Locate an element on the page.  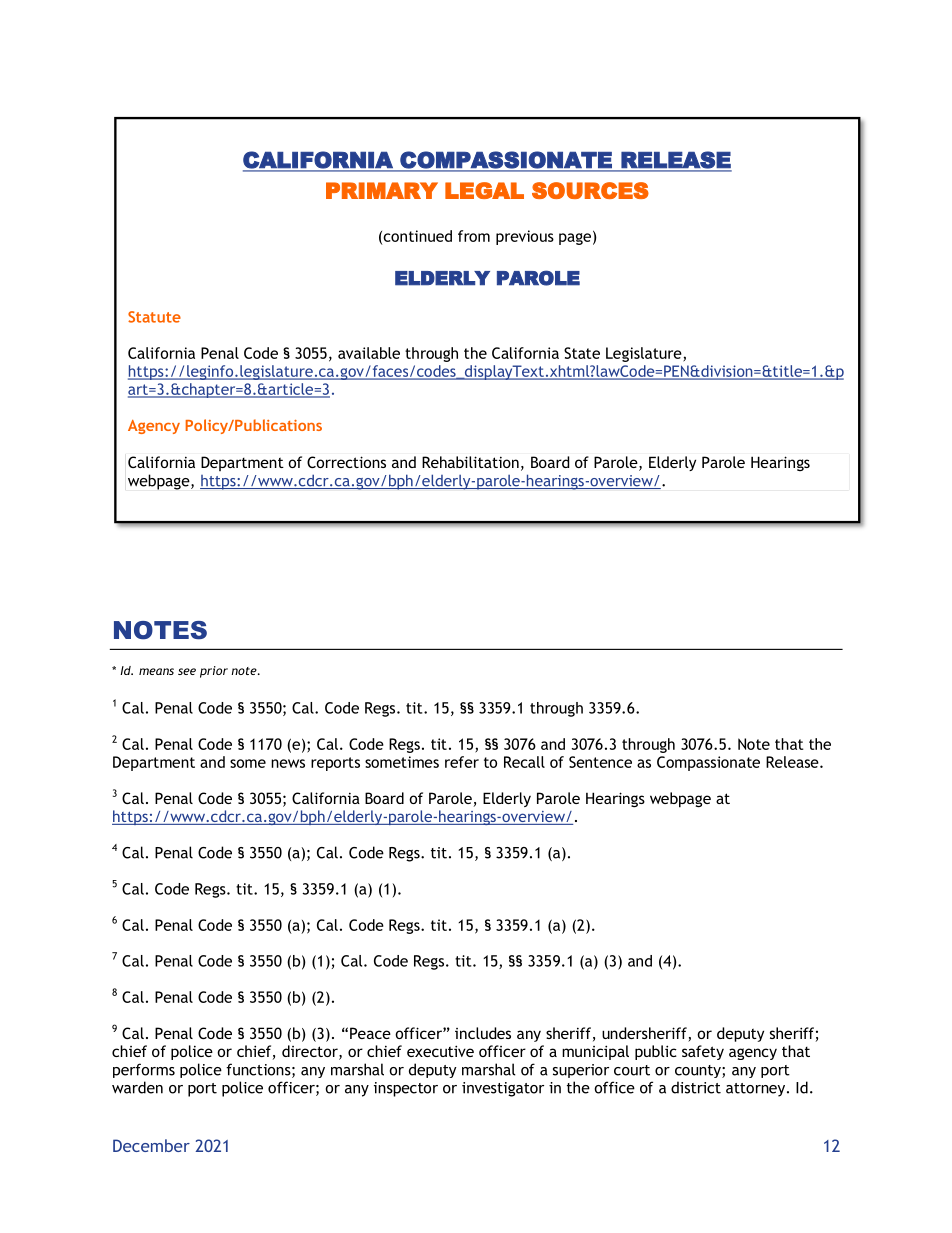
court is located at coordinates (632, 1070).
